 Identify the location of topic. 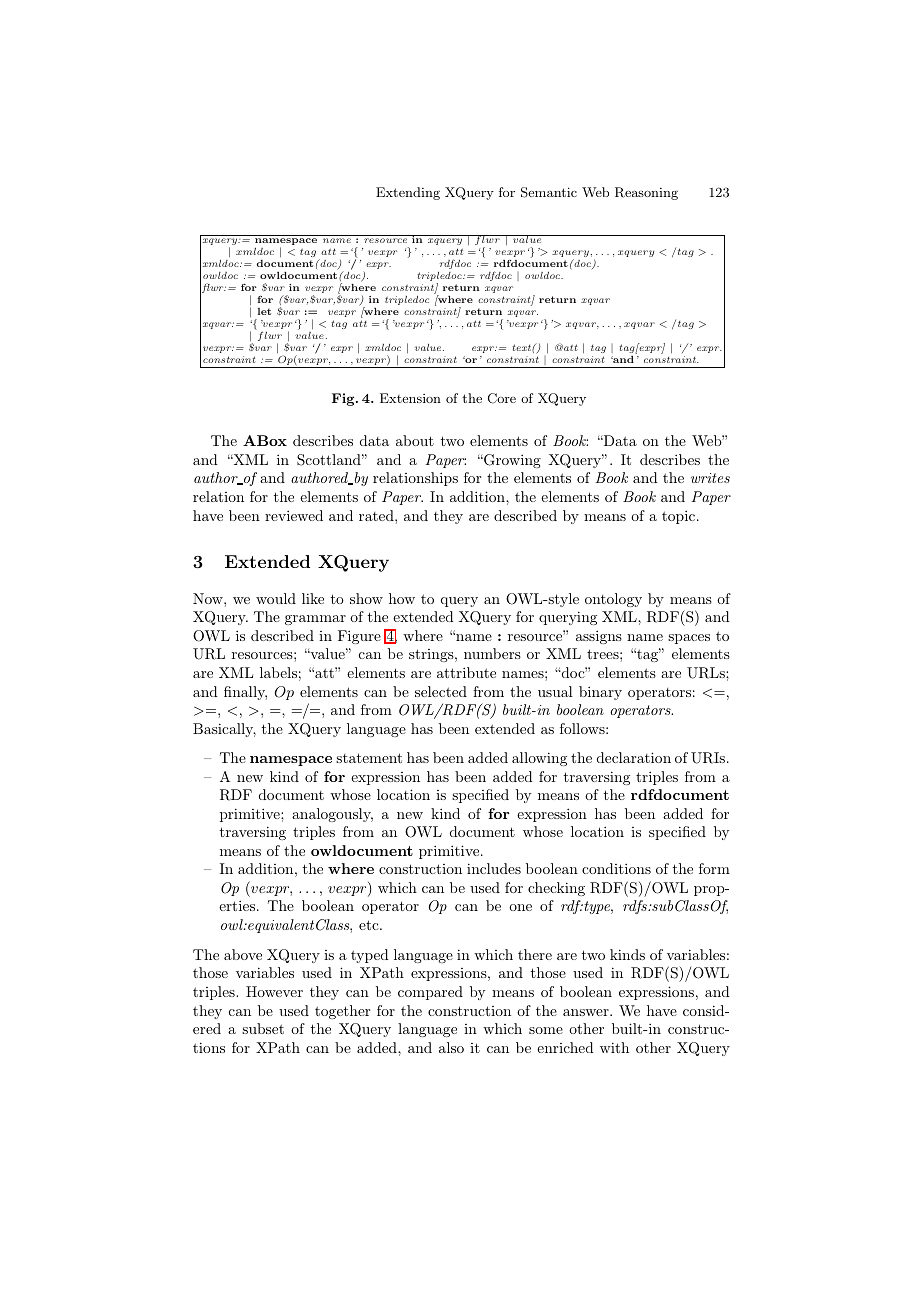
(680, 517).
